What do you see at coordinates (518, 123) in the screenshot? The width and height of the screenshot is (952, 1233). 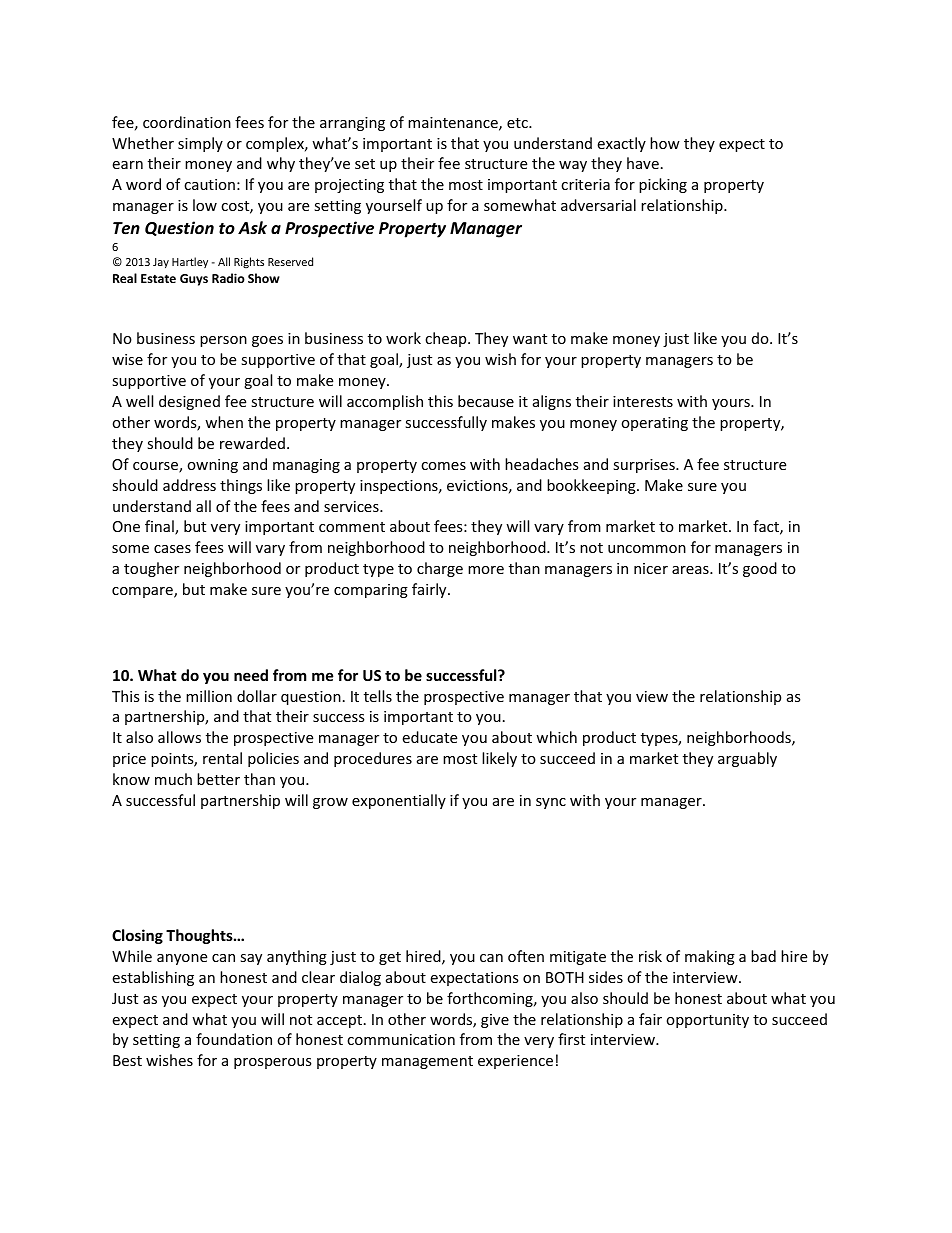 I see `etc` at bounding box center [518, 123].
